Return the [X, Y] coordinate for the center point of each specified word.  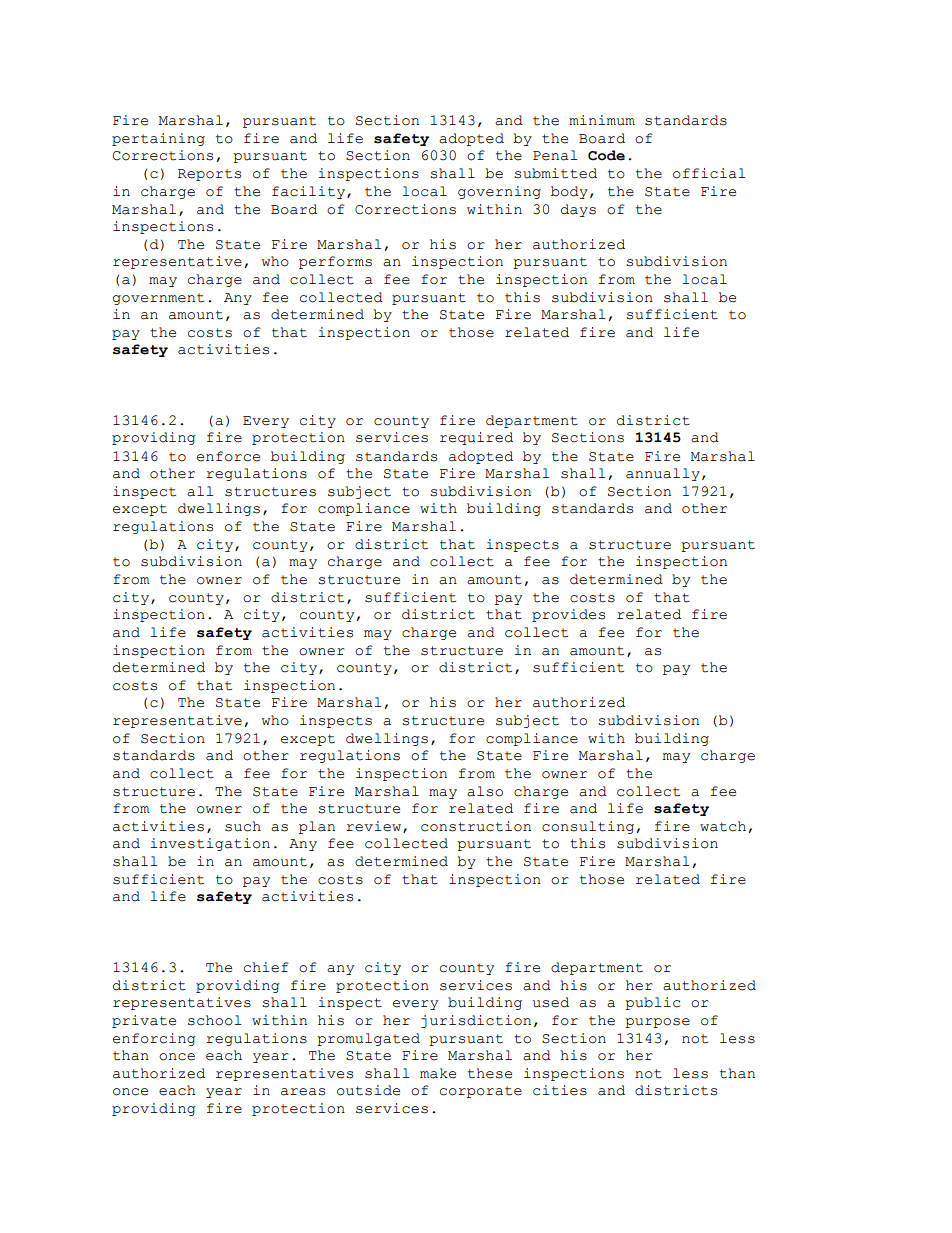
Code [606, 155]
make [438, 1073]
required [476, 438]
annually [663, 474]
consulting [588, 827]
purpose [657, 1023]
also [485, 791]
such [243, 826]
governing [499, 192]
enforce [228, 456]
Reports [209, 175]
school [214, 1020]
